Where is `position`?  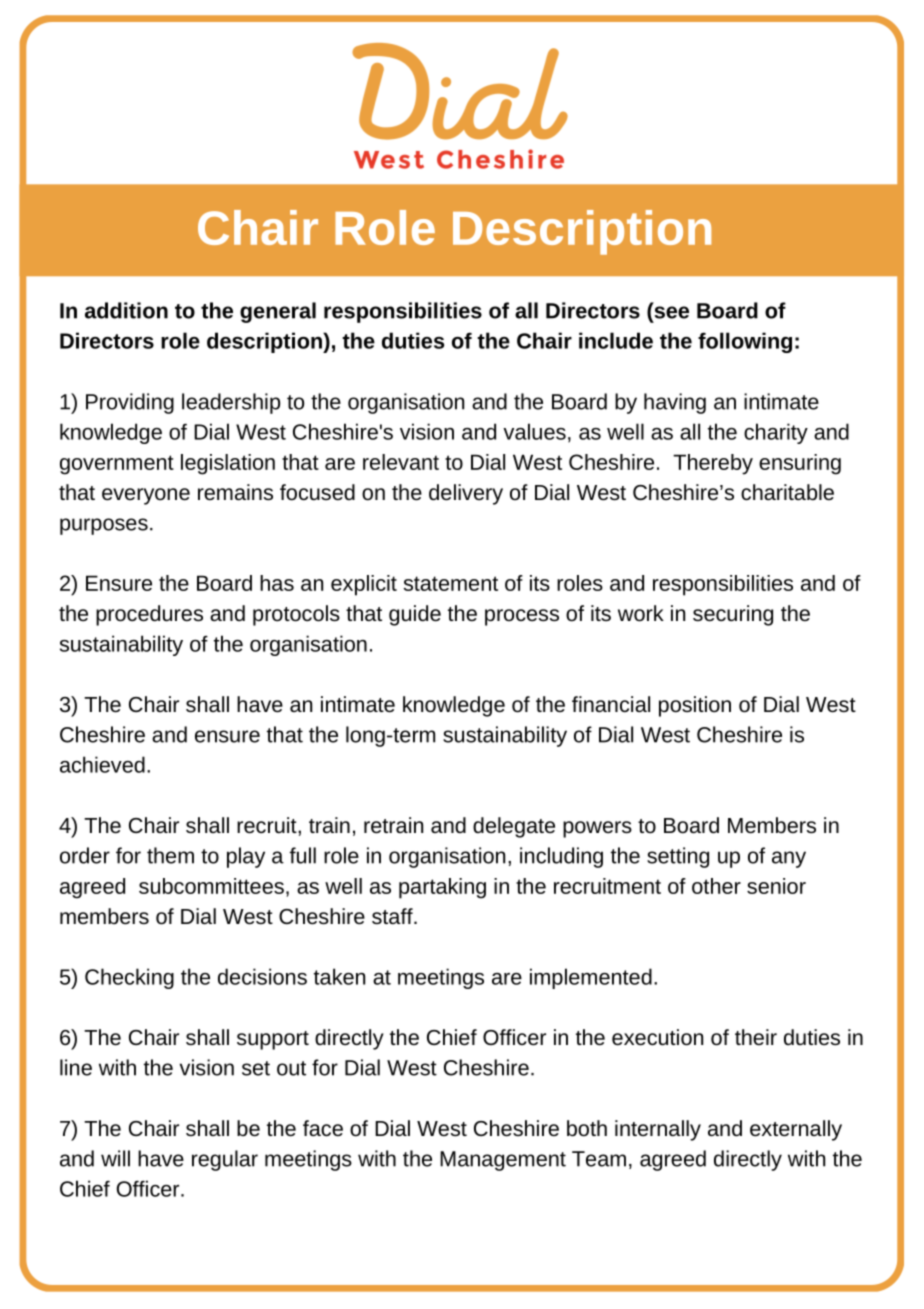
position is located at coordinates (695, 706).
